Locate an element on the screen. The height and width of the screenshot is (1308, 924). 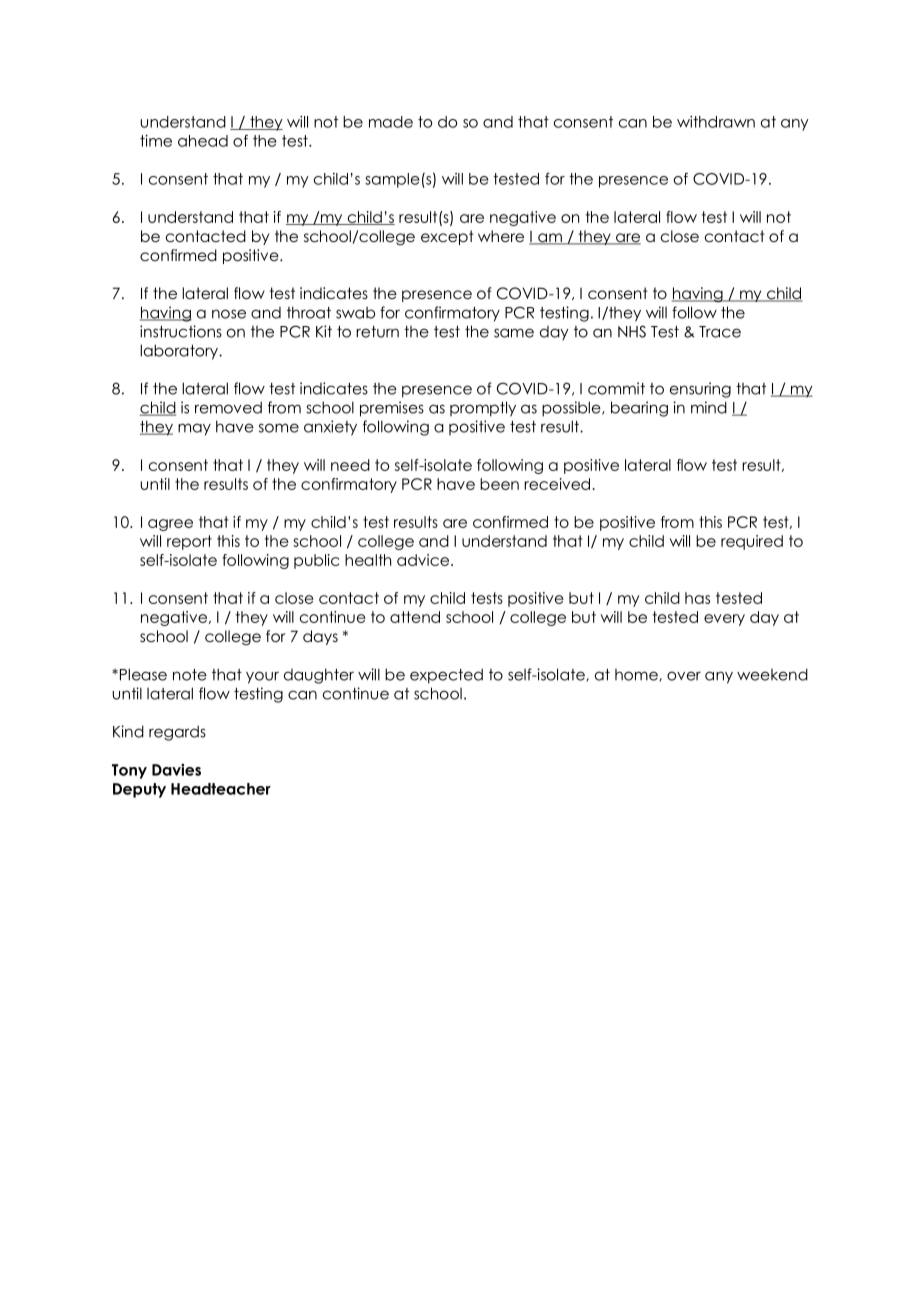
may is located at coordinates (194, 429).
